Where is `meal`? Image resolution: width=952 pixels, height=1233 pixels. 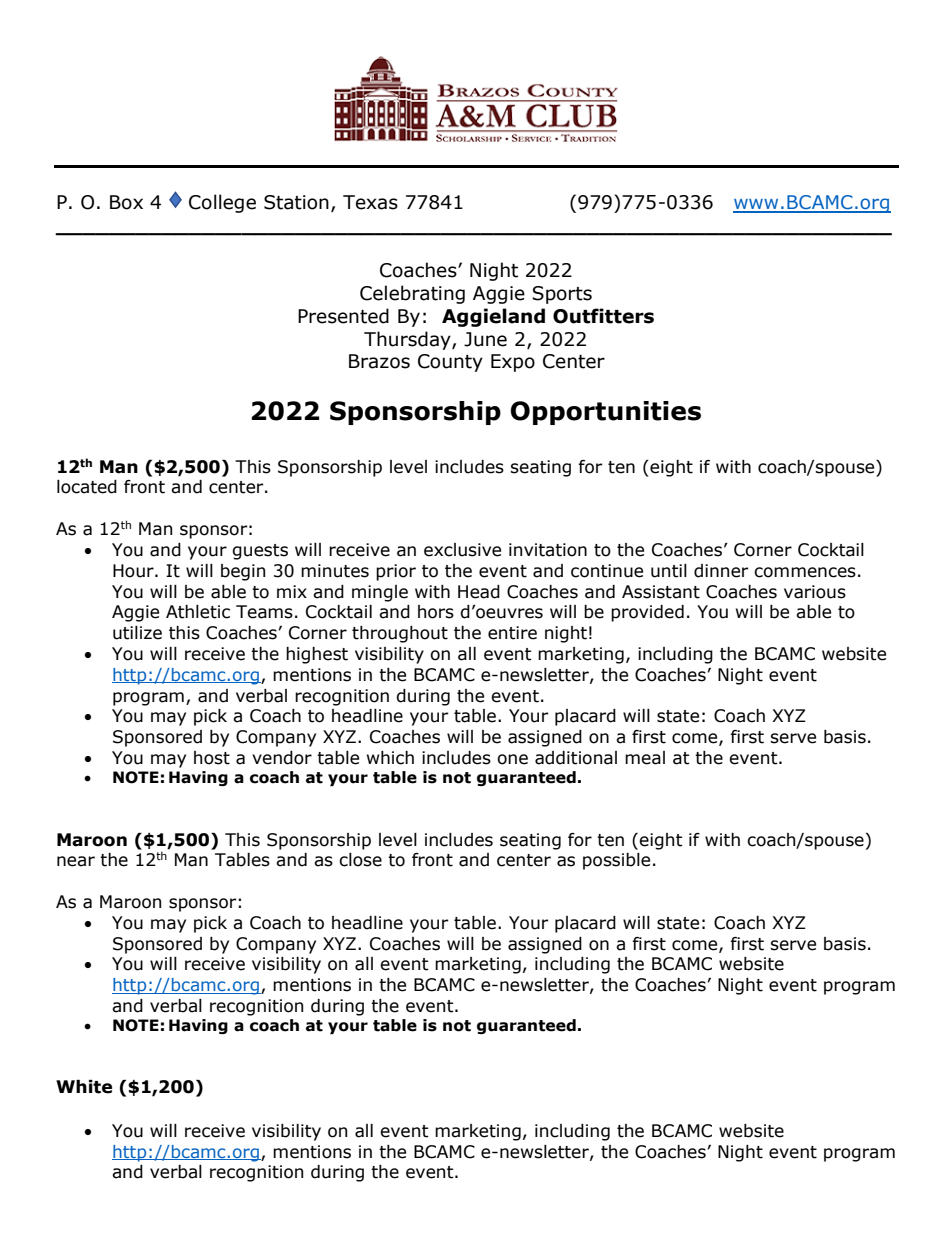 meal is located at coordinates (645, 758).
